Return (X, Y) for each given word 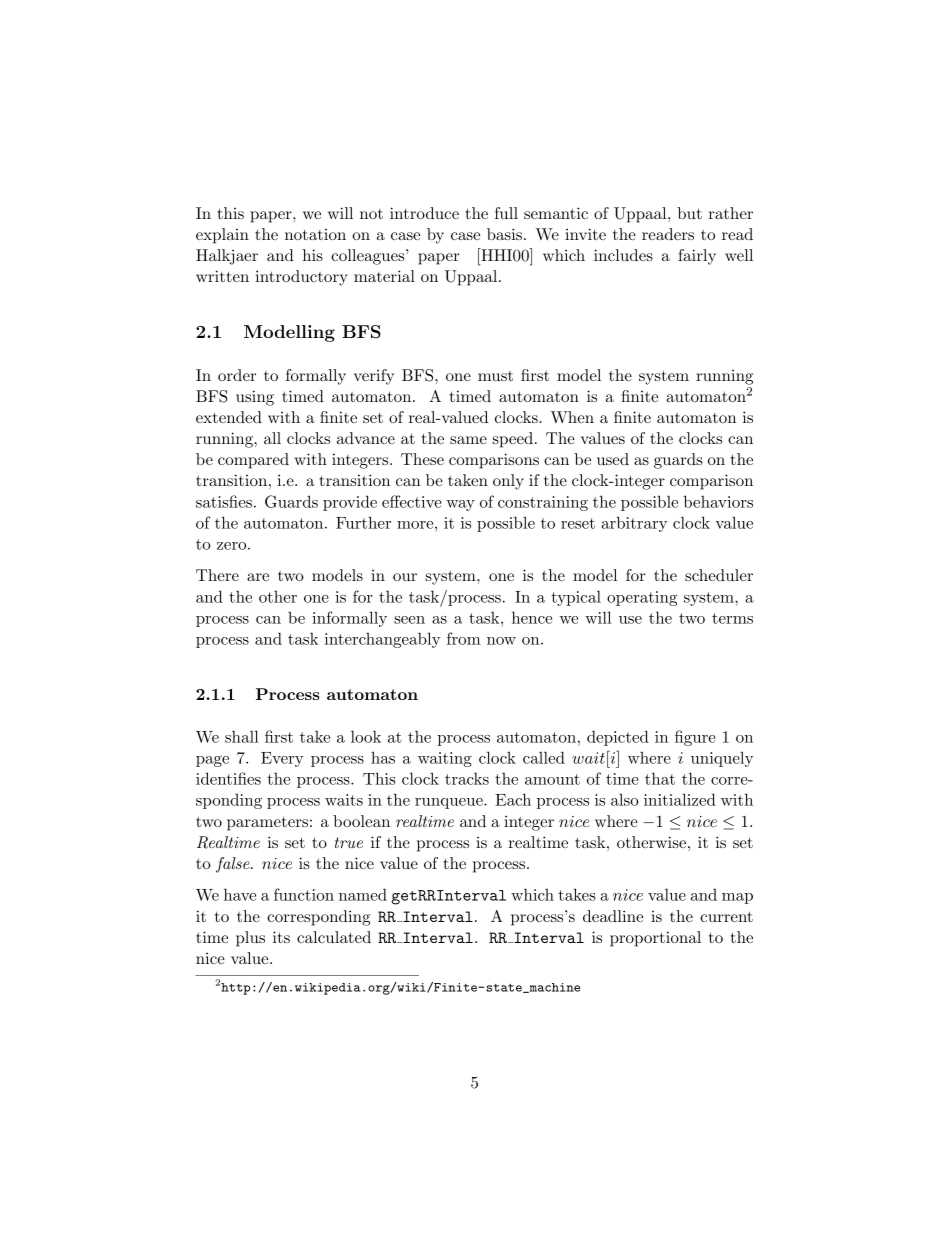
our (405, 577)
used (613, 459)
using (255, 398)
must (495, 376)
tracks (467, 778)
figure (695, 738)
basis (504, 234)
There (217, 575)
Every (282, 759)
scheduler (719, 575)
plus (250, 939)
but (689, 213)
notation (315, 234)
